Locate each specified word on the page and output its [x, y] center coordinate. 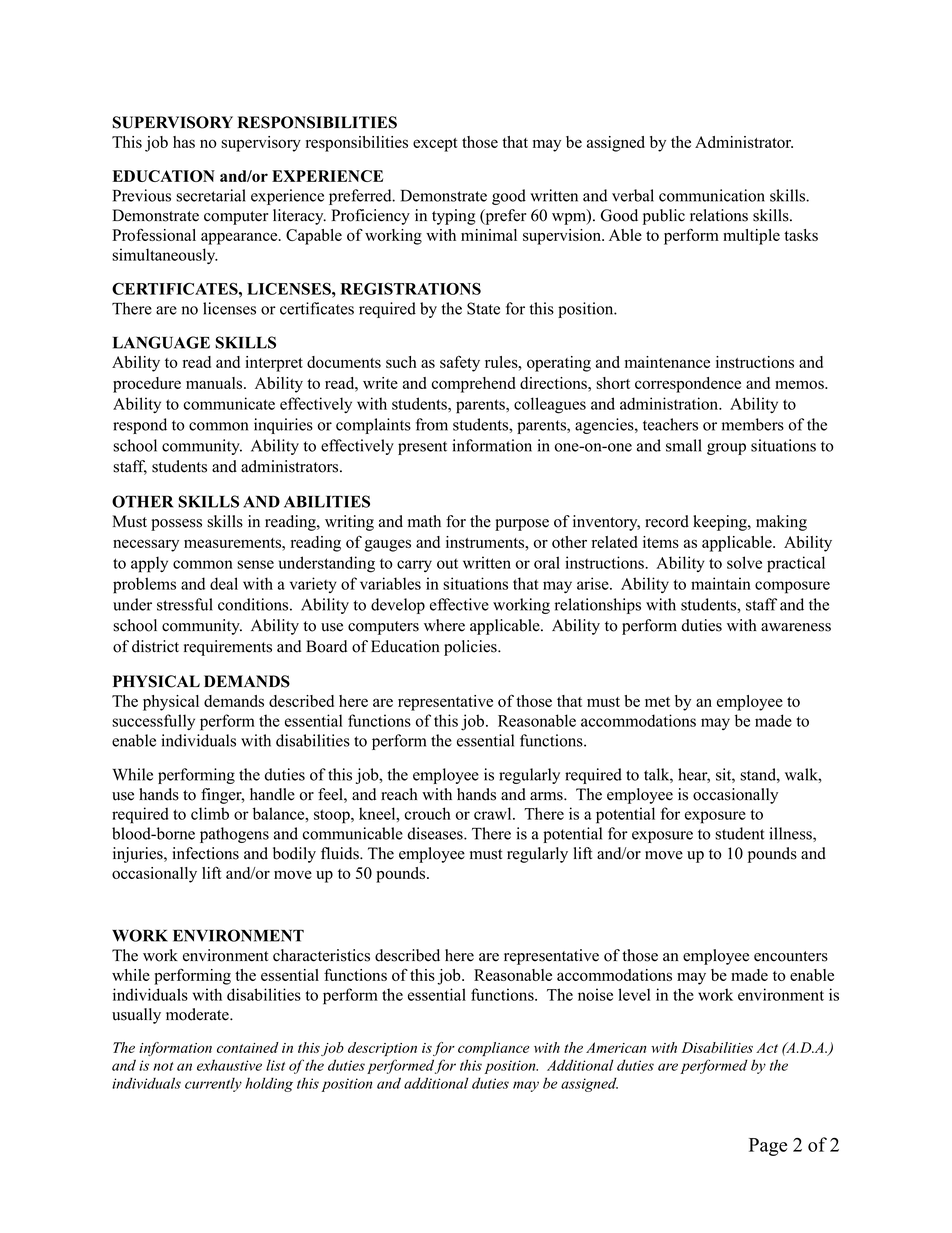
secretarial [211, 195]
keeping [721, 523]
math [424, 521]
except [435, 145]
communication [712, 195]
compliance [493, 1049]
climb [210, 813]
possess [176, 525]
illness [791, 834]
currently [213, 1085]
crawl [494, 813]
